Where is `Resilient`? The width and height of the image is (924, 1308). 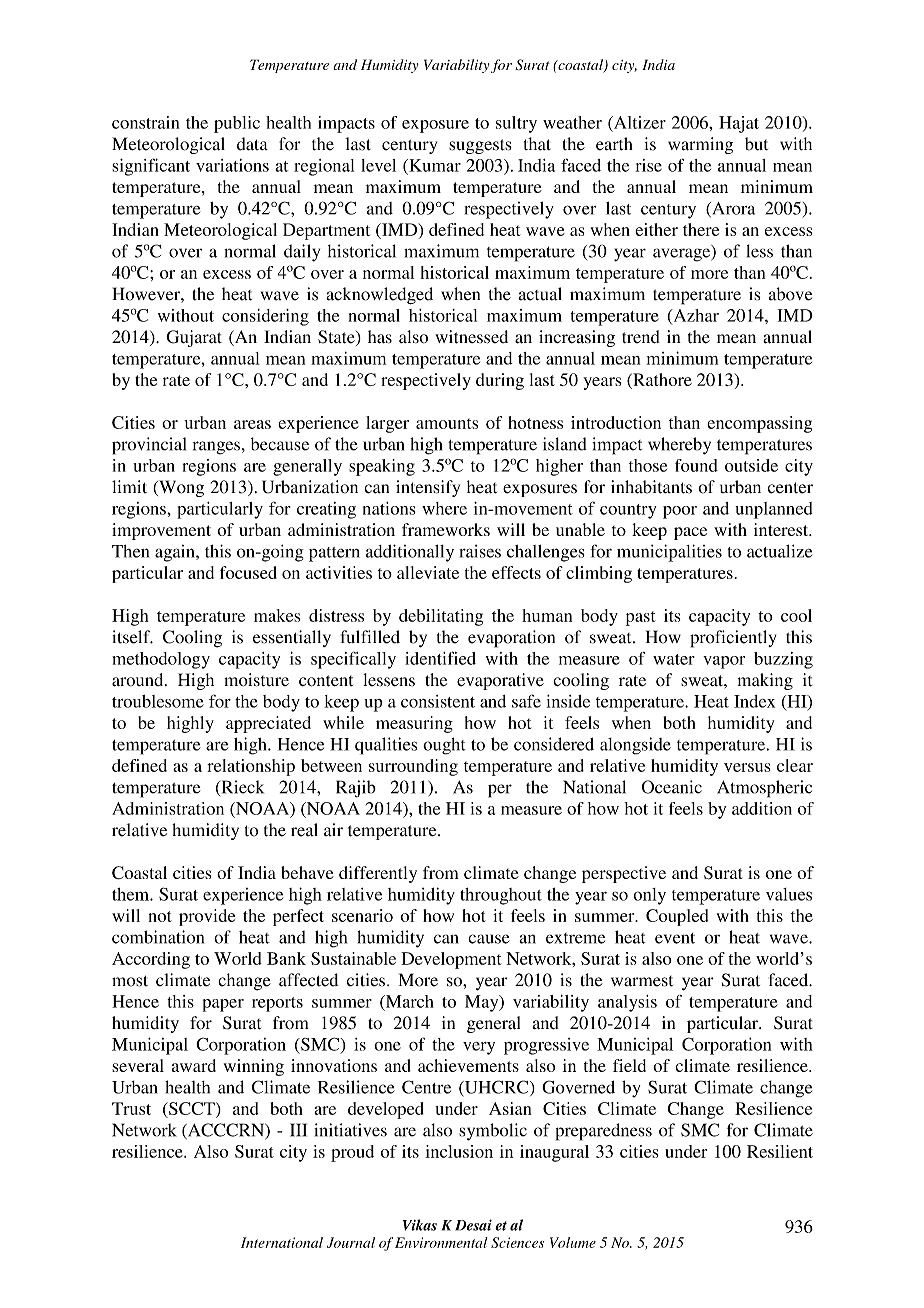
Resilient is located at coordinates (780, 1151).
